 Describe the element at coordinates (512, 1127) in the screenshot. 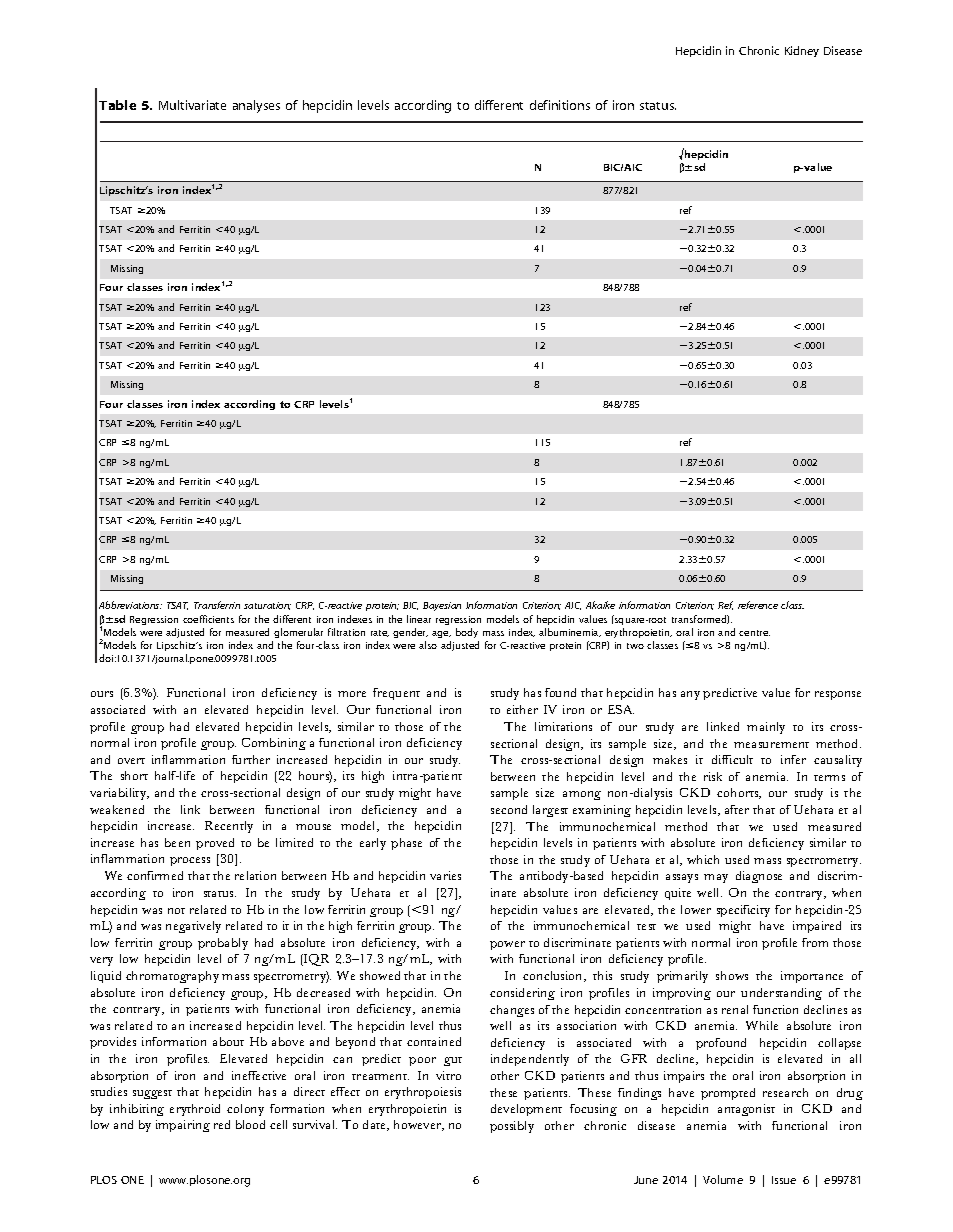

I see `possibly` at that location.
